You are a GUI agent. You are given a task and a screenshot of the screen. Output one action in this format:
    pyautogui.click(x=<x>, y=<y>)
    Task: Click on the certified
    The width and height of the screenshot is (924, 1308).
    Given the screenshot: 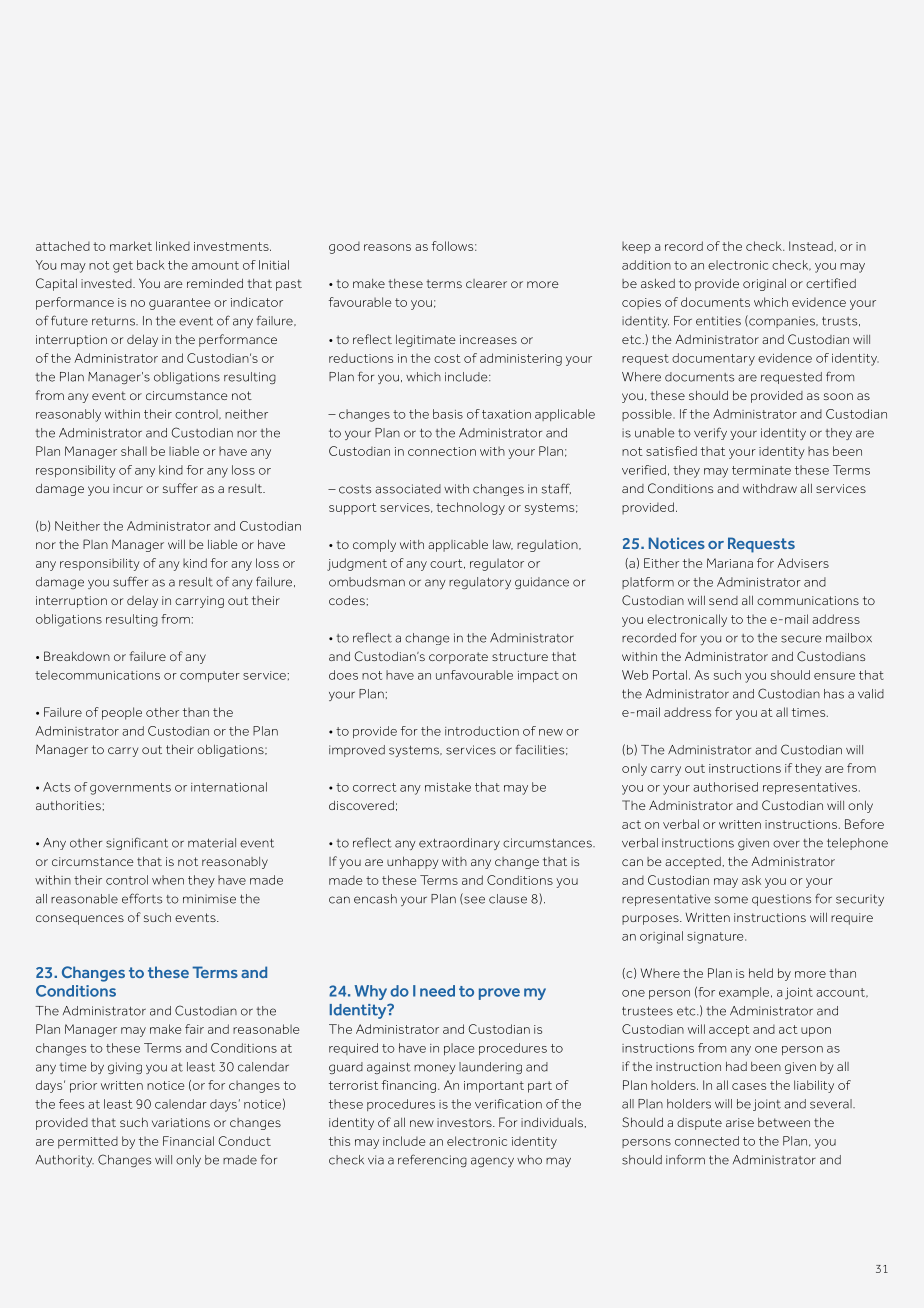 What is the action you would take?
    pyautogui.click(x=831, y=283)
